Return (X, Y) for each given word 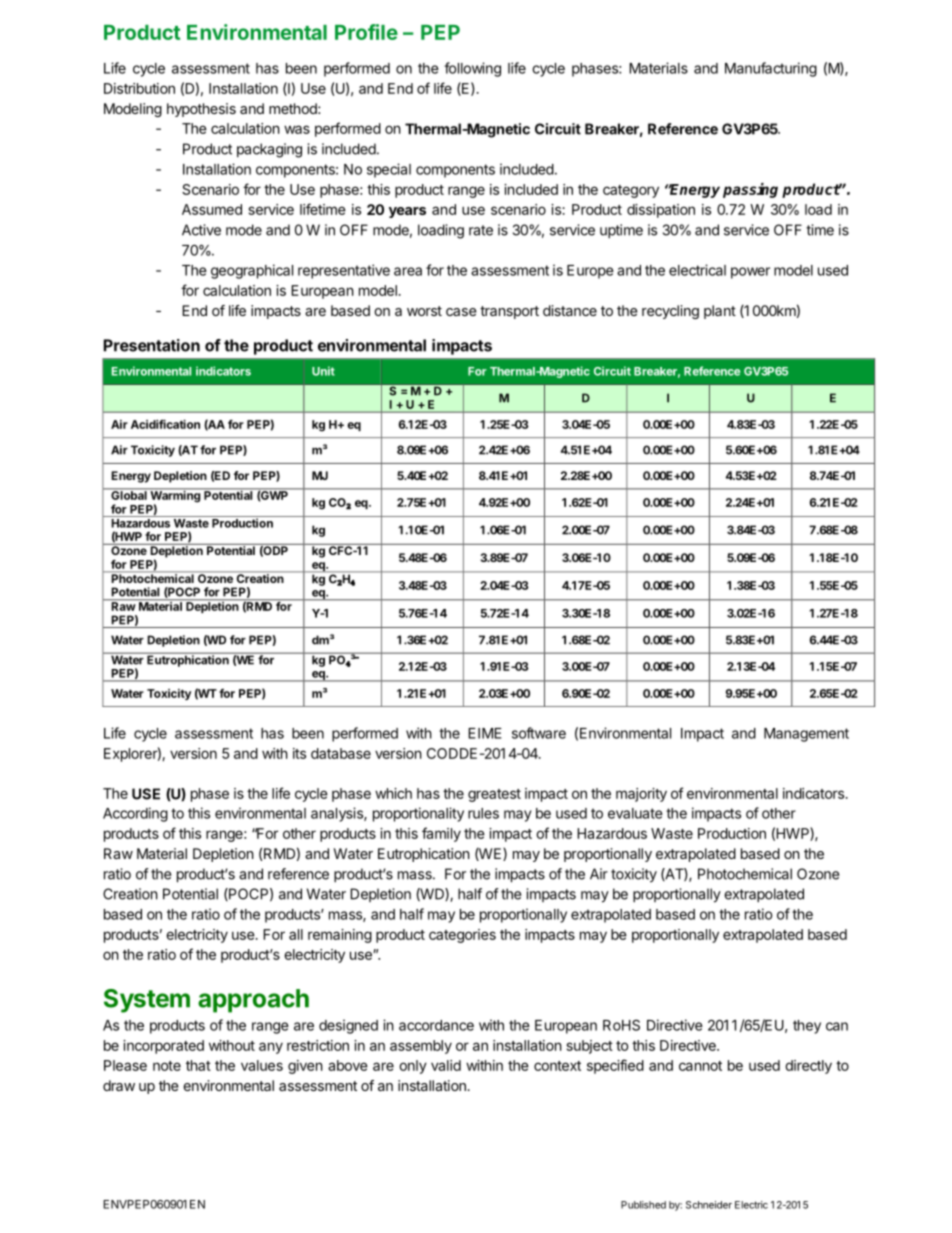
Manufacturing (771, 69)
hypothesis (201, 110)
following (472, 69)
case (461, 312)
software (539, 733)
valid (446, 1065)
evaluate (635, 813)
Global (129, 494)
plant (720, 312)
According (135, 814)
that (198, 1065)
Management (806, 735)
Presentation (152, 345)
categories (462, 936)
